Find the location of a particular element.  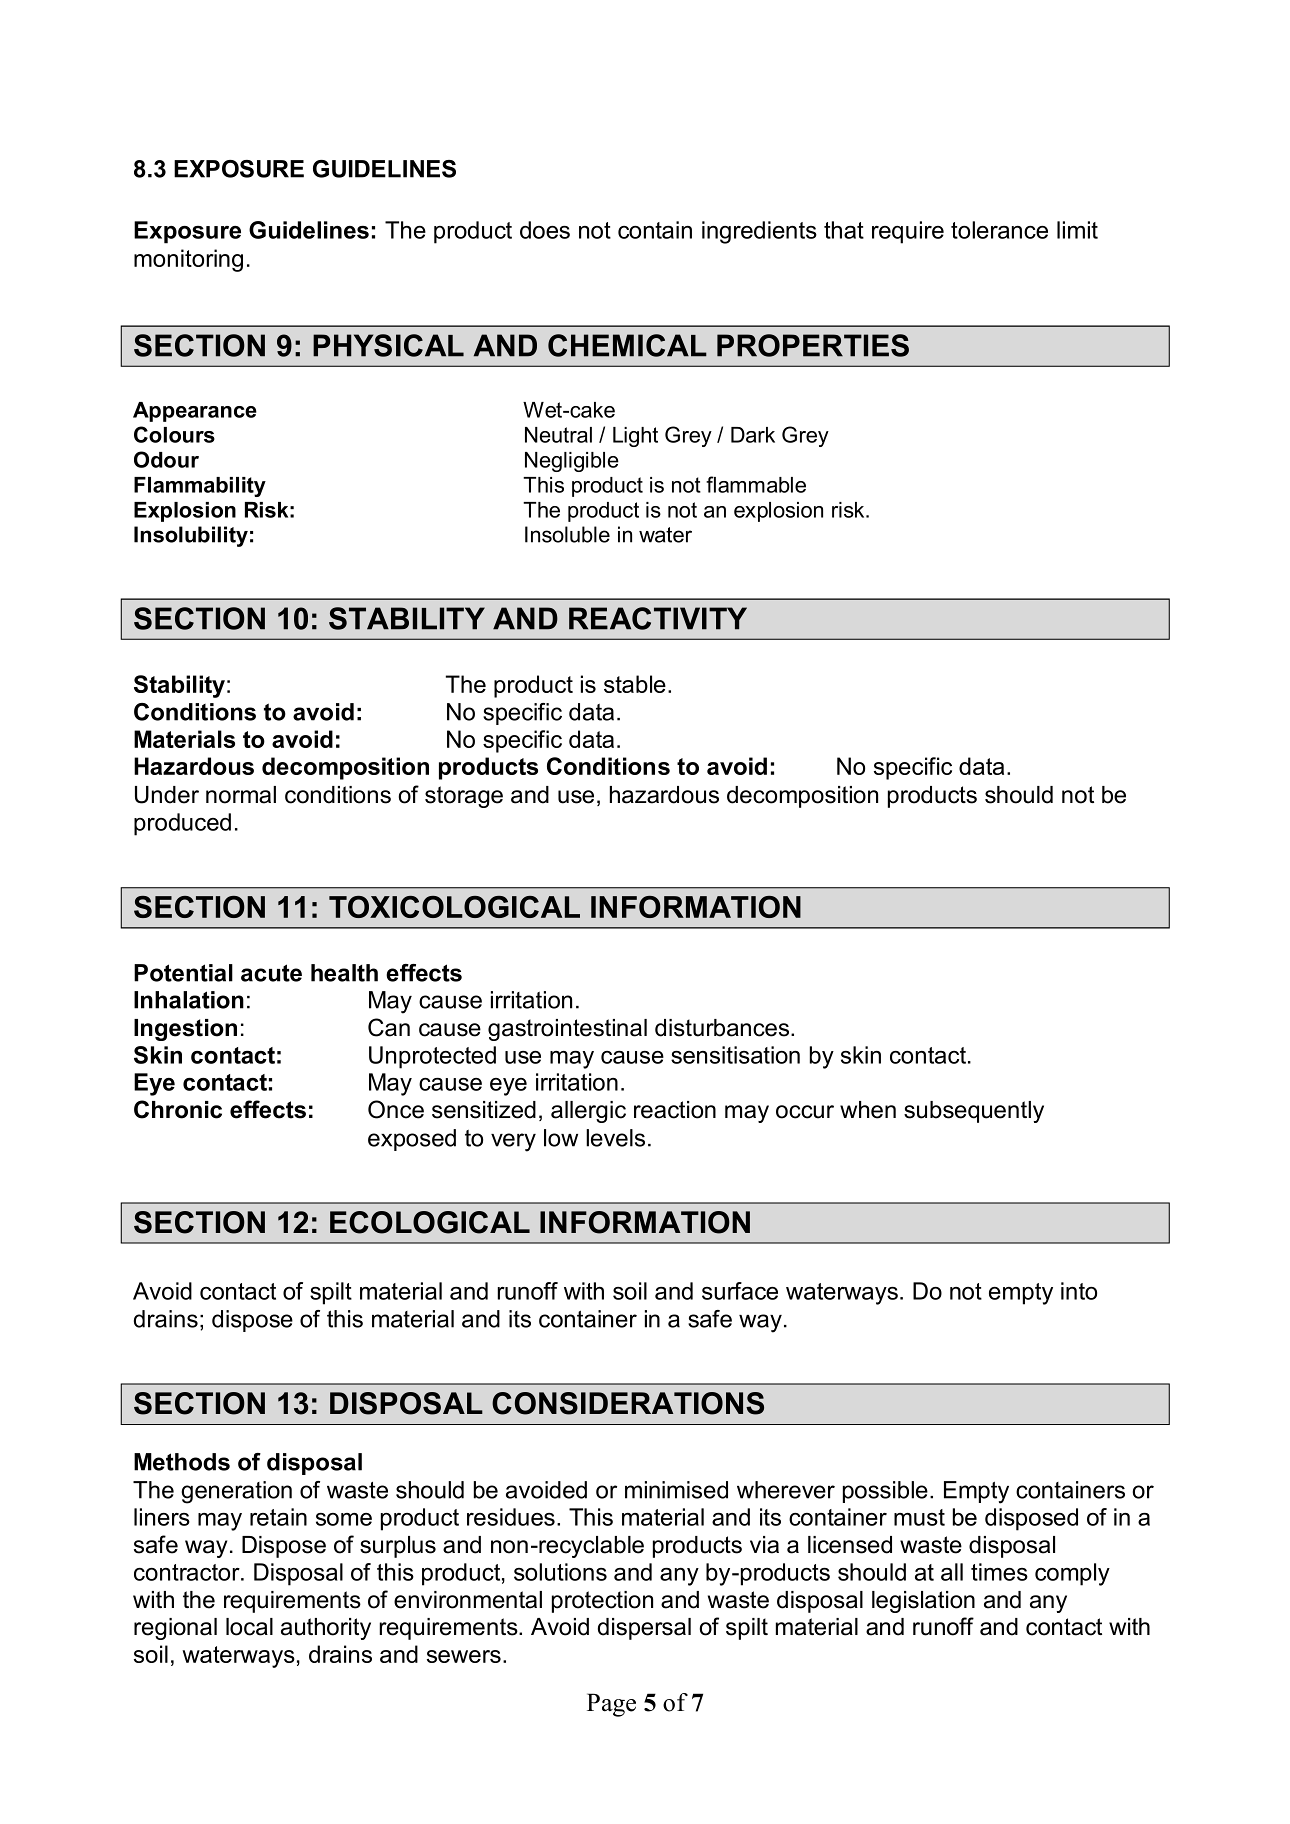

into is located at coordinates (1079, 1291).
